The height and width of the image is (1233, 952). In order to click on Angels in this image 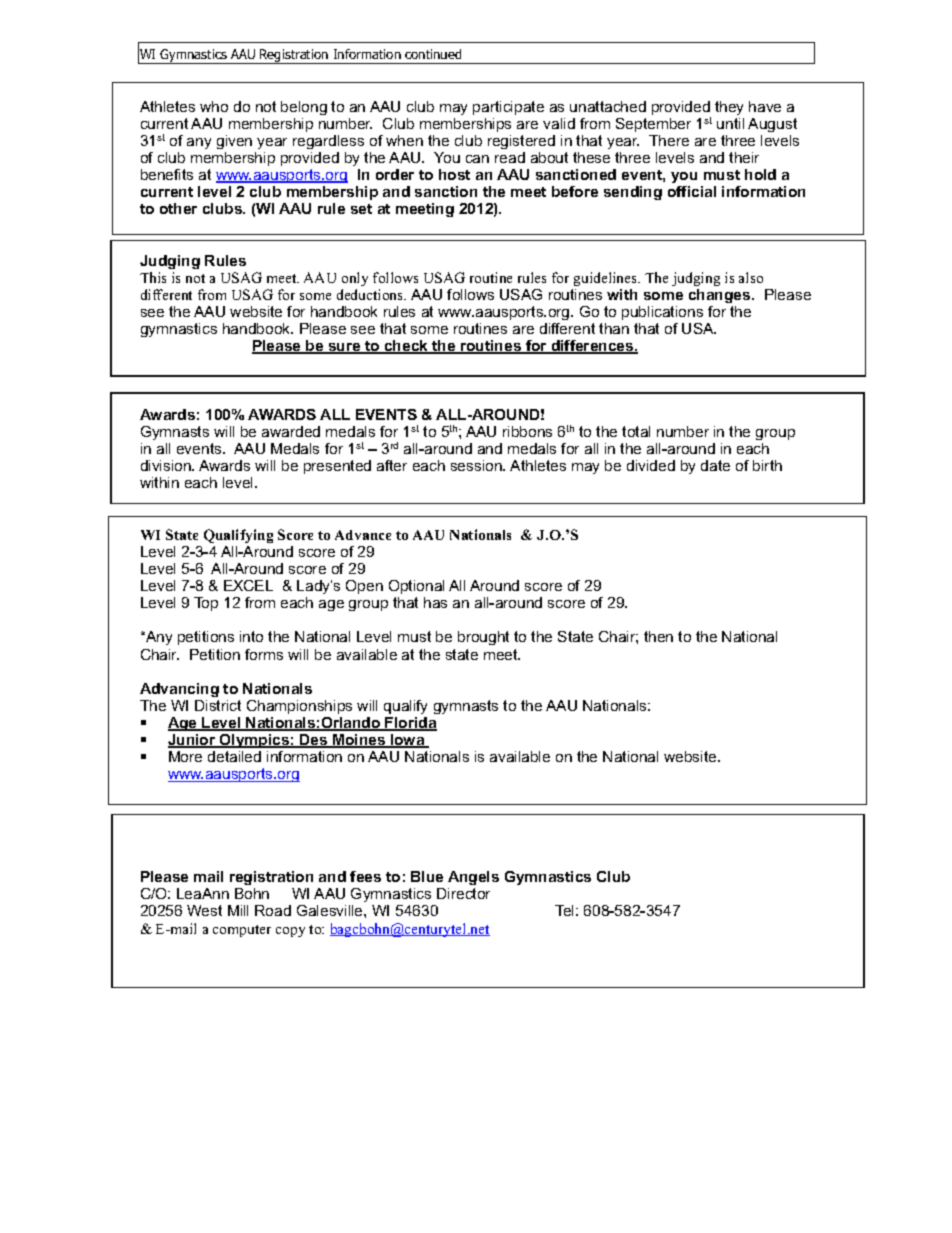, I will do `click(473, 878)`.
